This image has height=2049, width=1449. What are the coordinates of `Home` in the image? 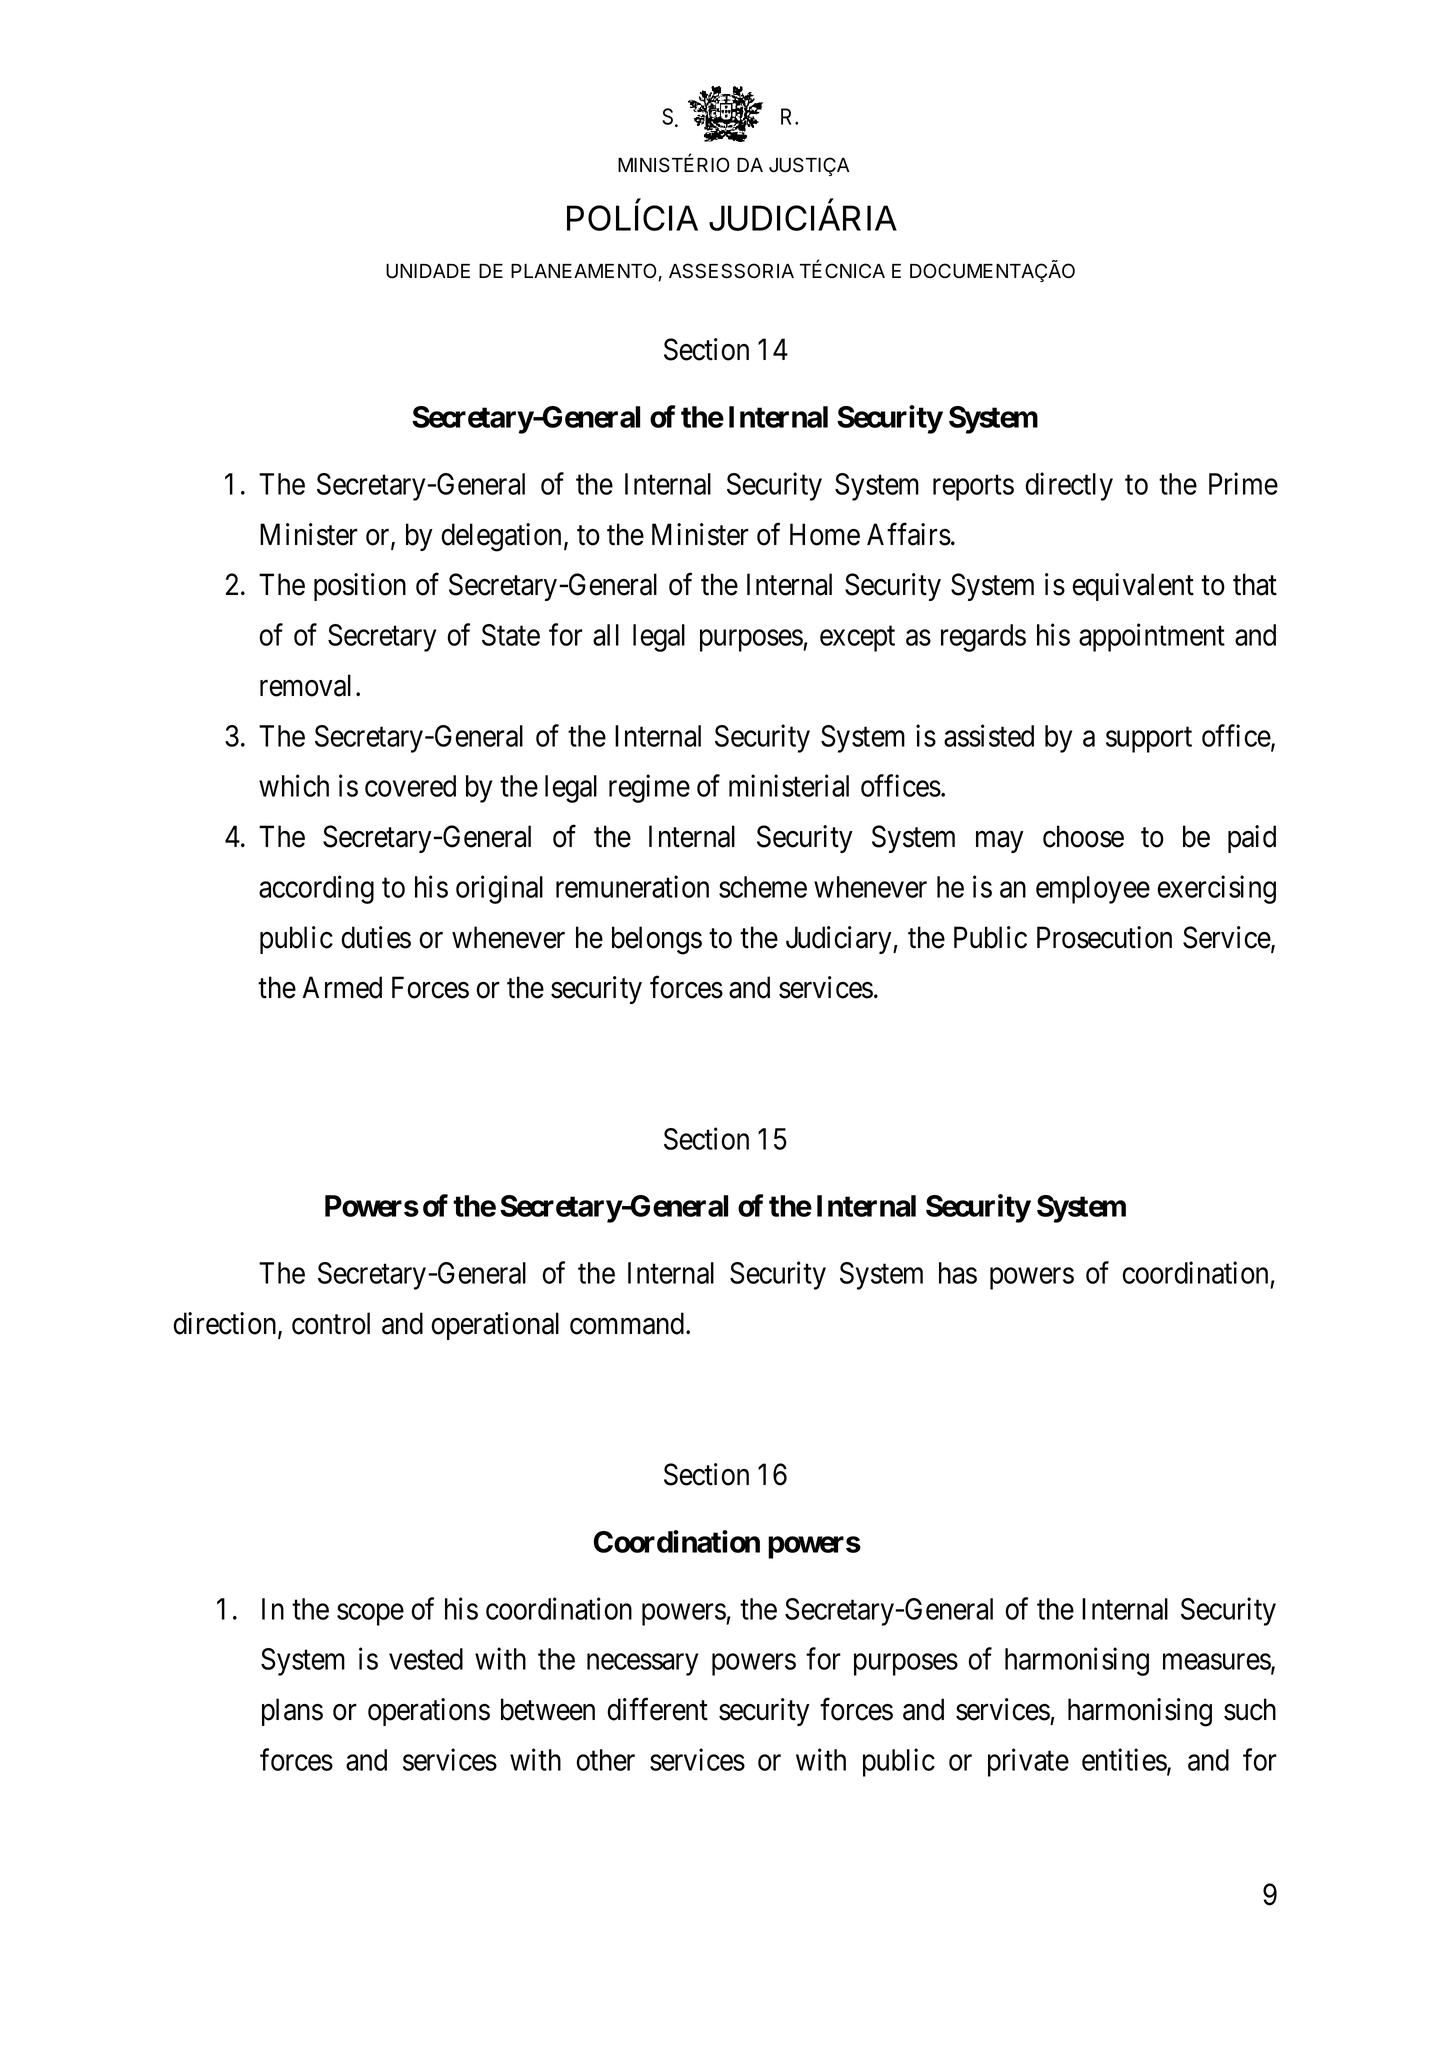 It's located at (825, 534).
